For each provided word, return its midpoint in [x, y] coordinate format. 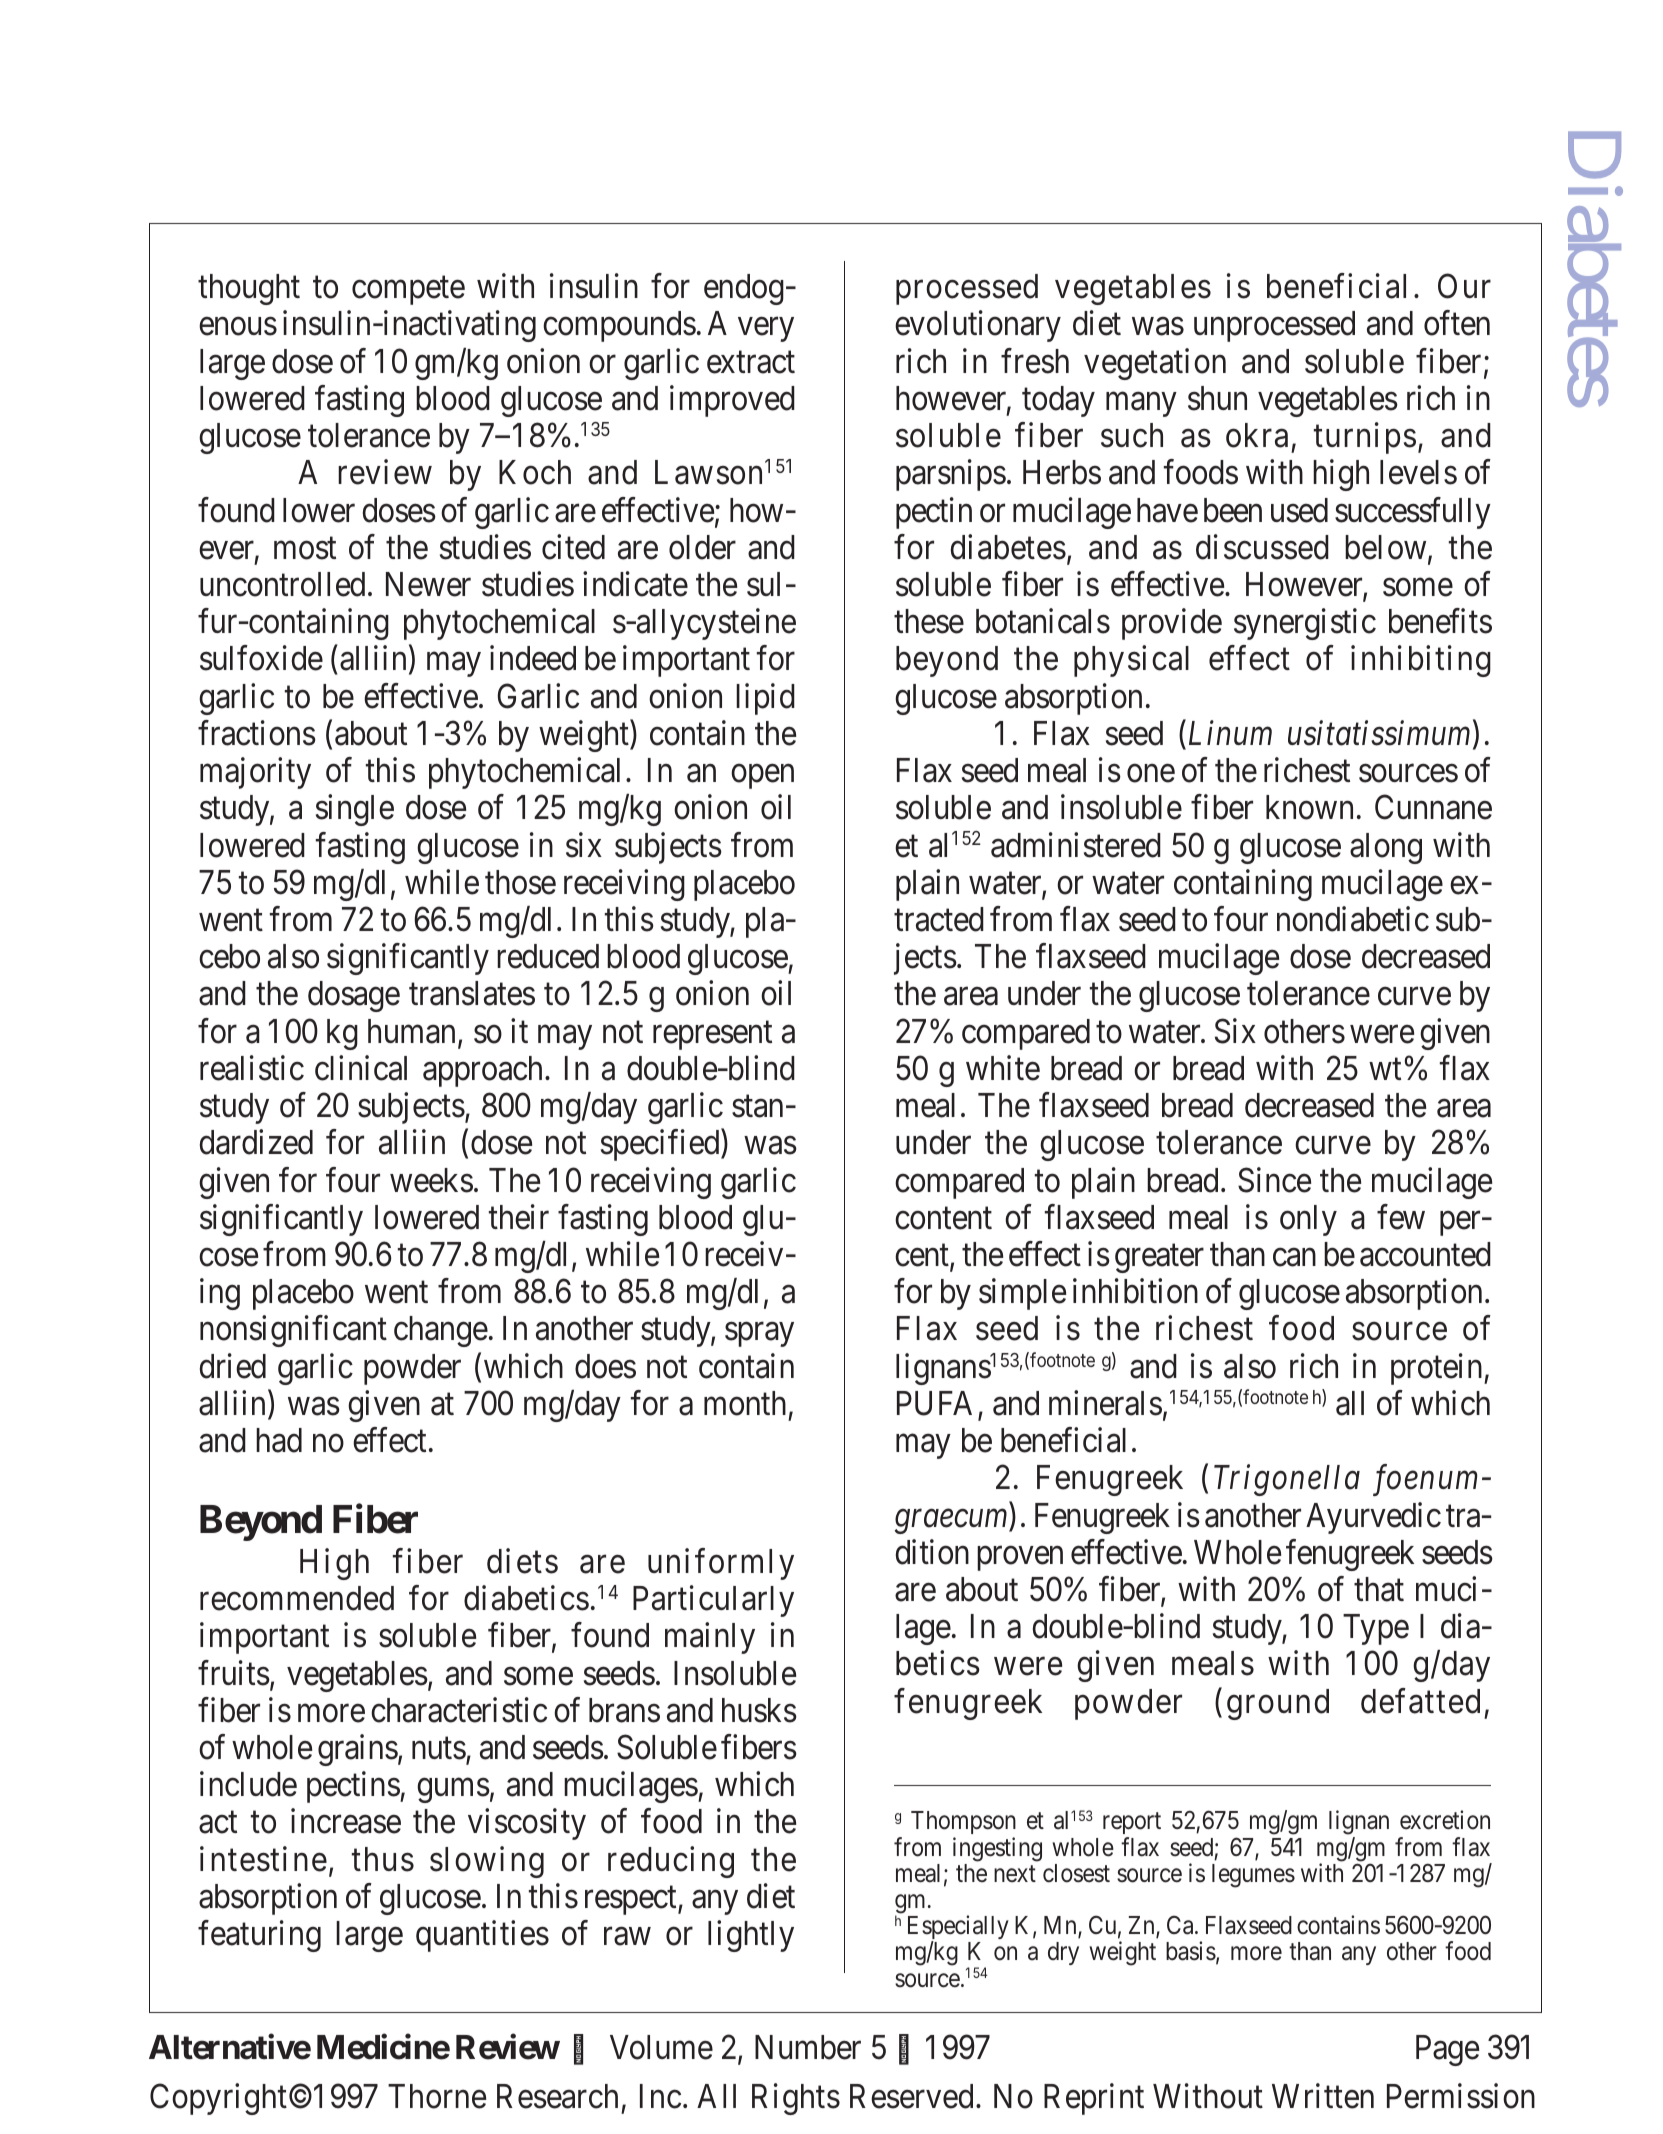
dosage [354, 996]
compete [408, 291]
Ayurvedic [1373, 1518]
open [762, 777]
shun [1217, 398]
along [1386, 848]
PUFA [934, 1403]
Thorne [437, 2096]
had [279, 1440]
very [766, 330]
